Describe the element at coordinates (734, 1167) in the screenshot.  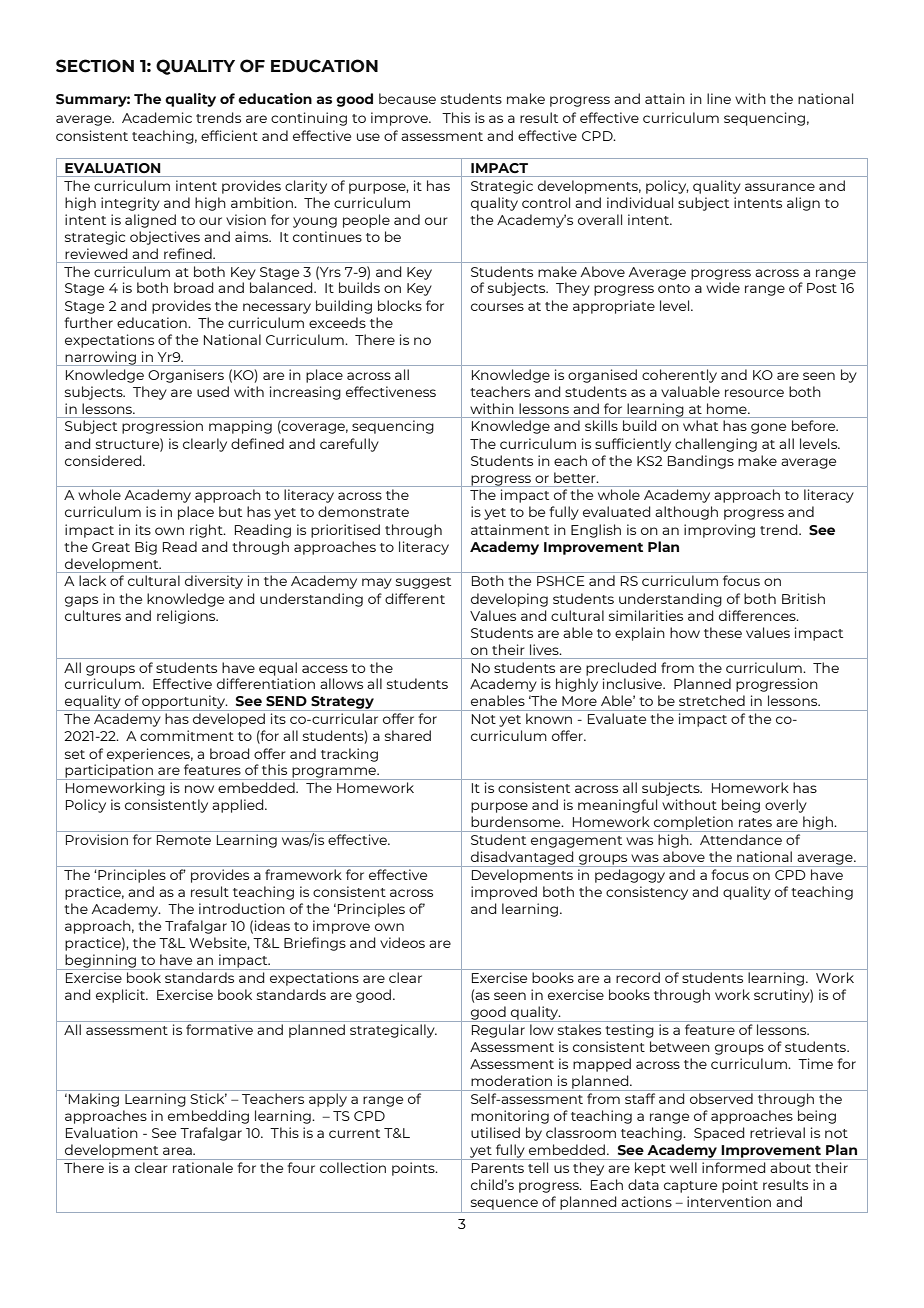
I see `informed` at that location.
